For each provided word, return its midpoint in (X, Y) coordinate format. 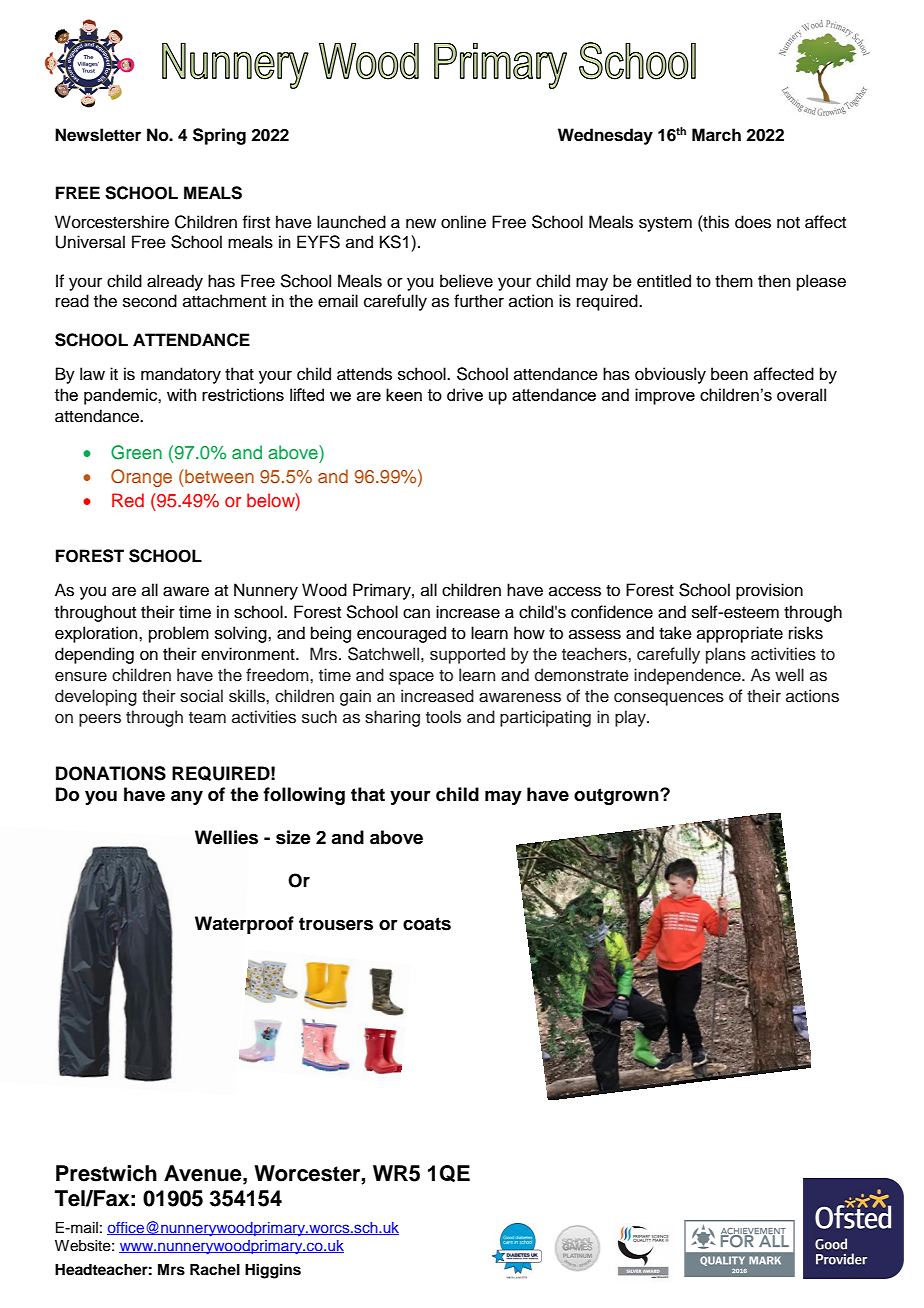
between (219, 476)
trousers (336, 924)
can (416, 613)
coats (427, 924)
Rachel (215, 1270)
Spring (219, 136)
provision (769, 591)
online (463, 222)
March (716, 135)
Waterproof (244, 925)
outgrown (617, 796)
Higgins (273, 1271)
